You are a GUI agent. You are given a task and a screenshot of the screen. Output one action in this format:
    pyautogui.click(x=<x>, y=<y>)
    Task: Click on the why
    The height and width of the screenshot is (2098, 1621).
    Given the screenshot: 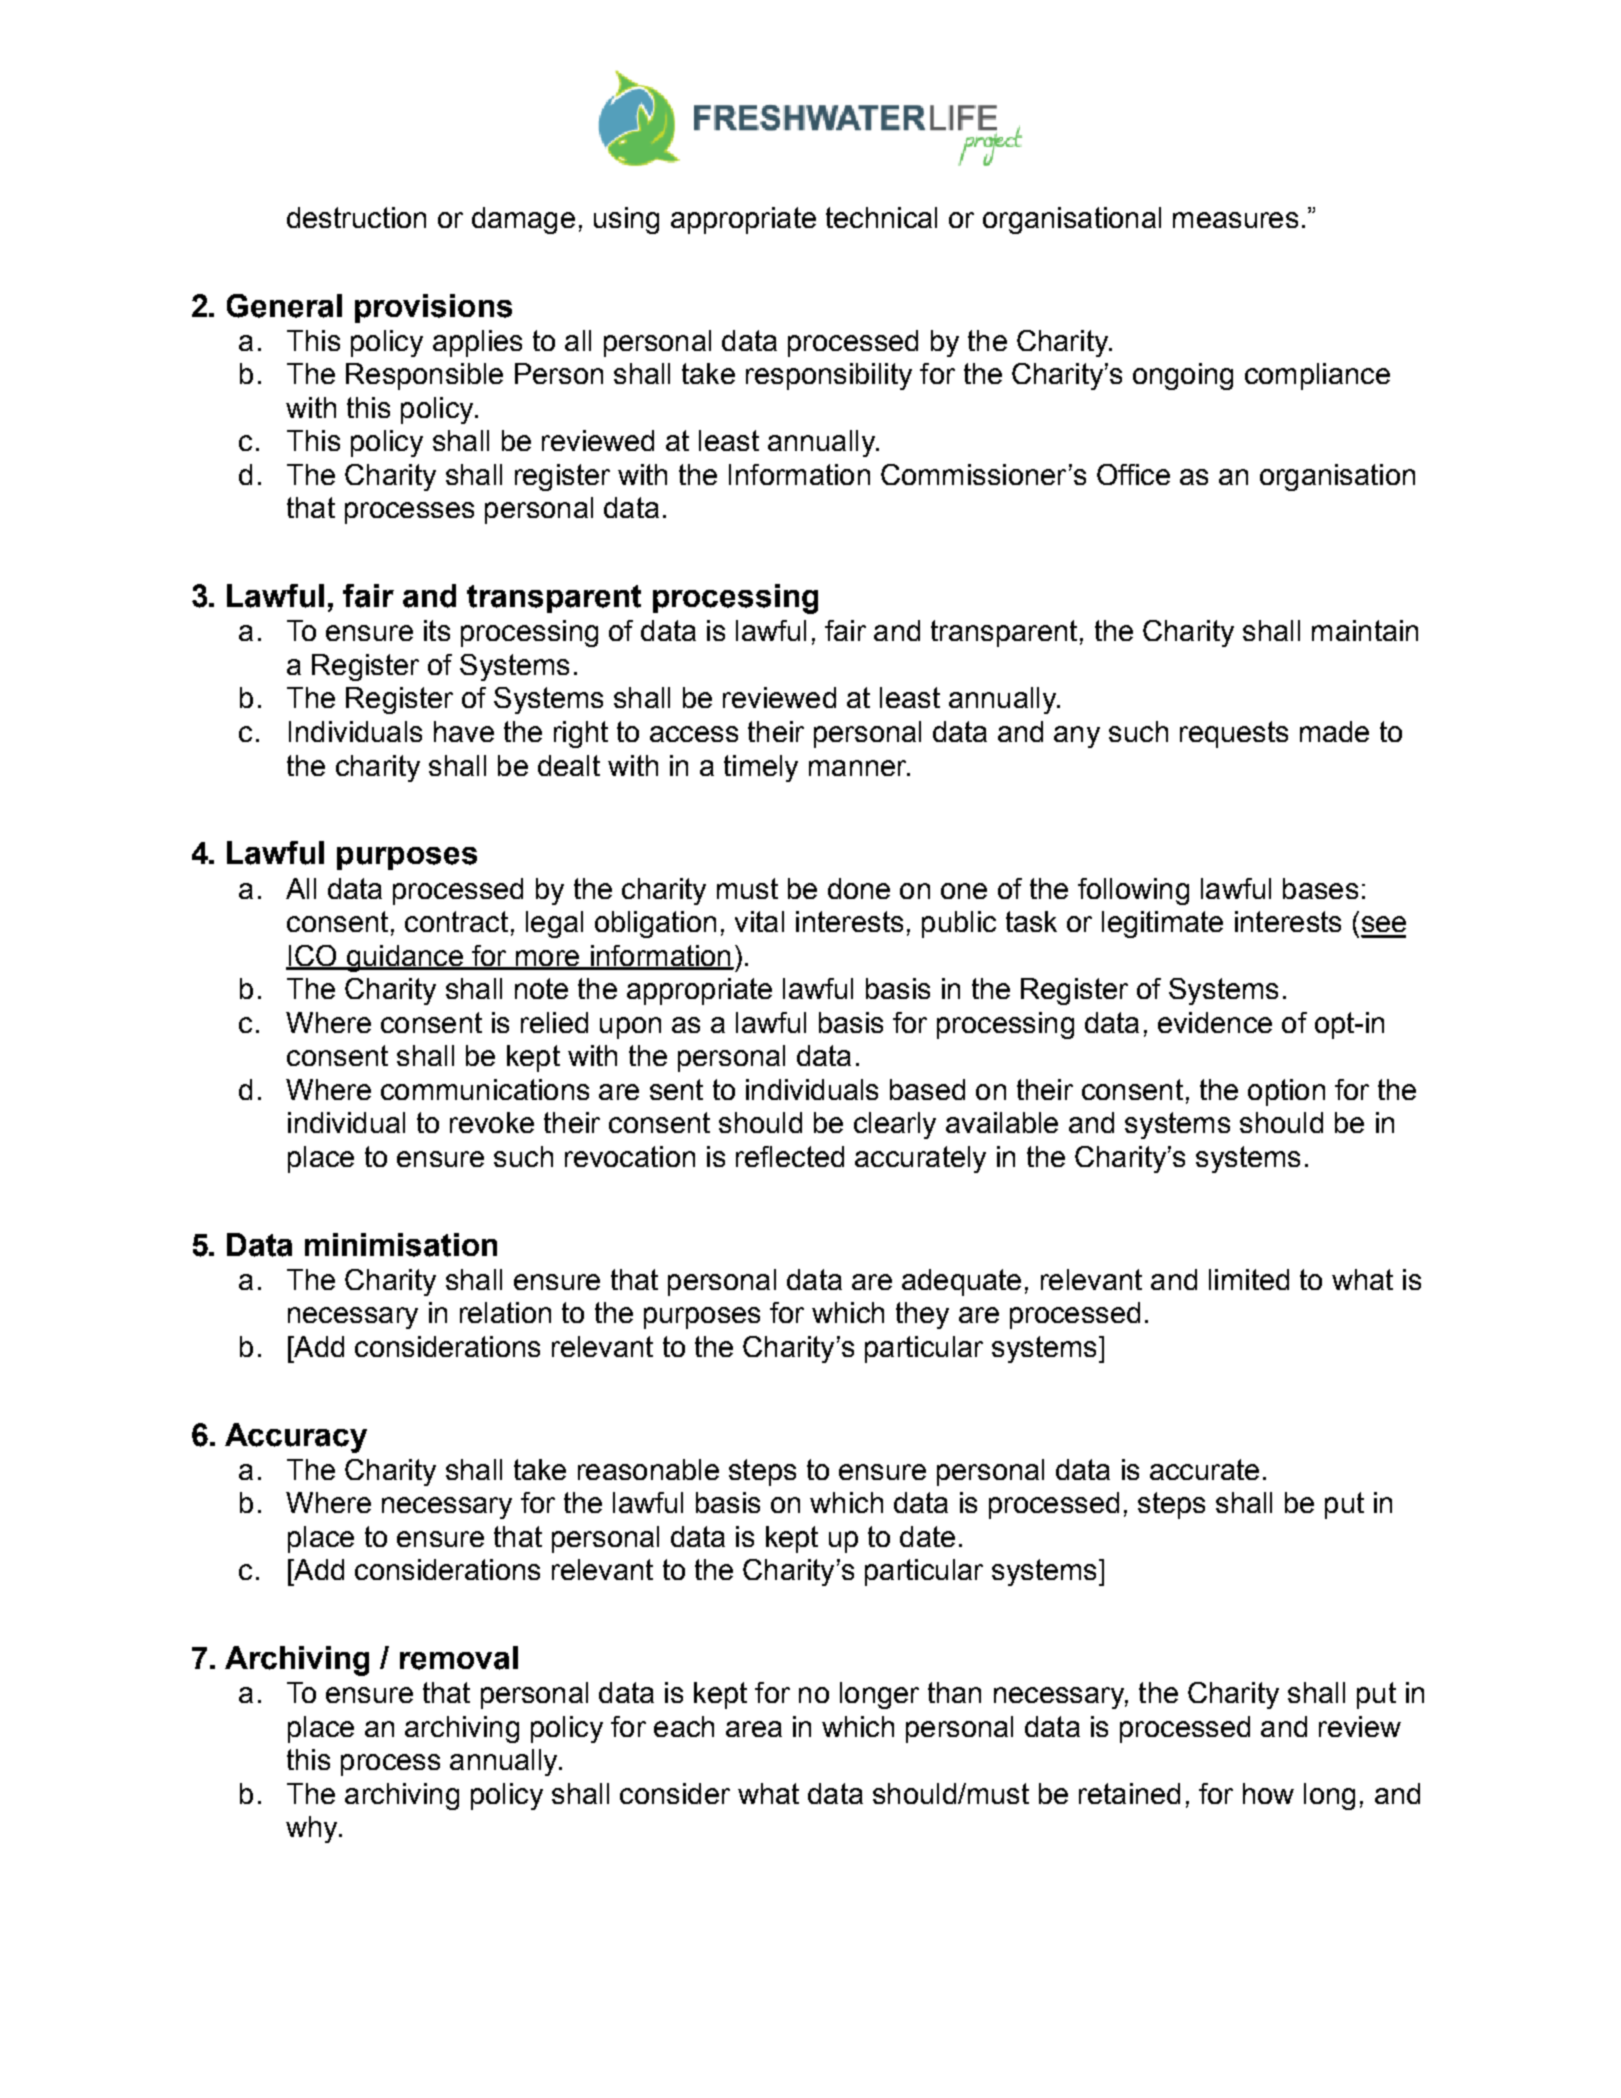 What is the action you would take?
    pyautogui.click(x=313, y=1829)
